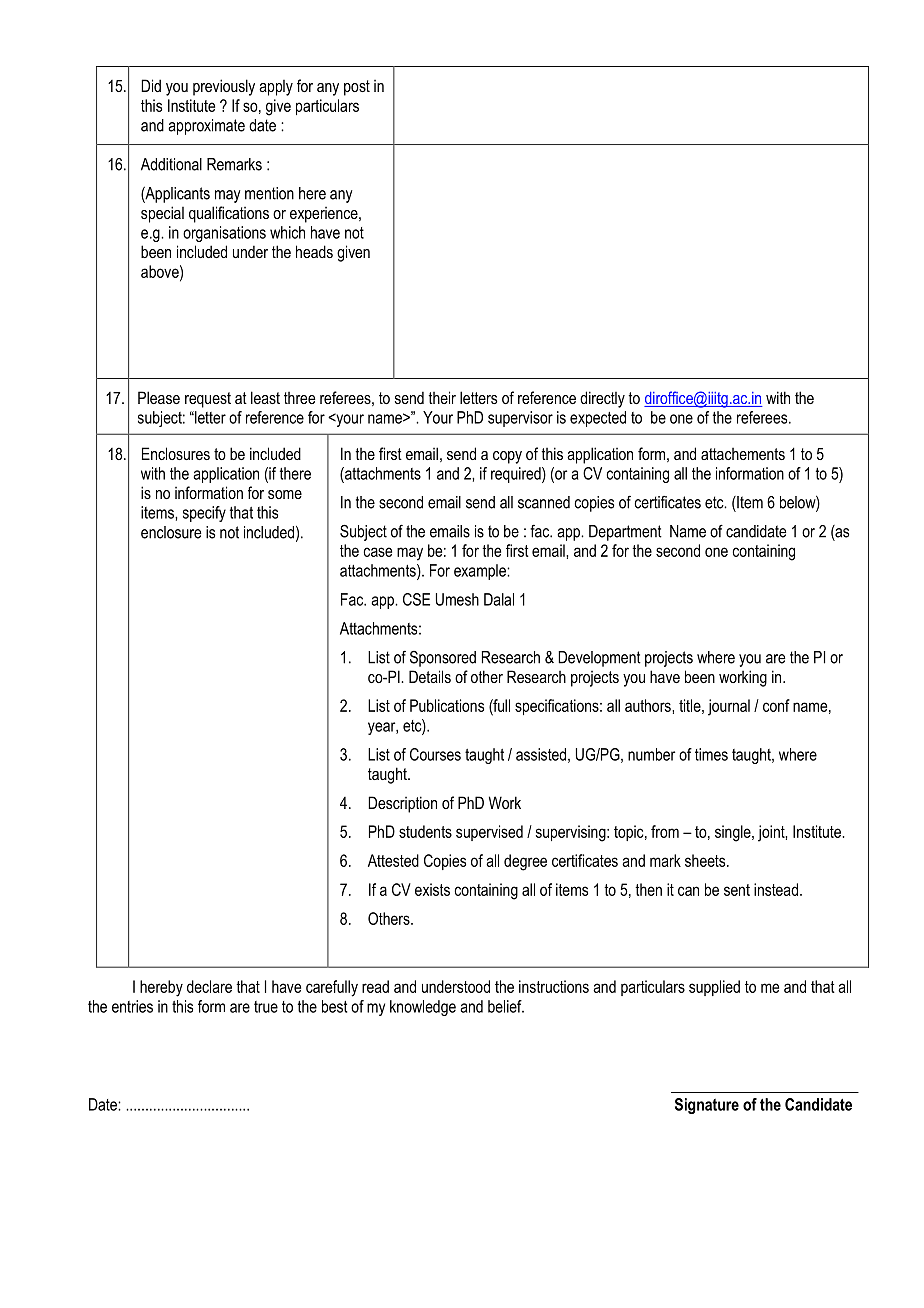 The width and height of the page is (924, 1308). What do you see at coordinates (206, 127) in the page?
I see `approximate` at bounding box center [206, 127].
